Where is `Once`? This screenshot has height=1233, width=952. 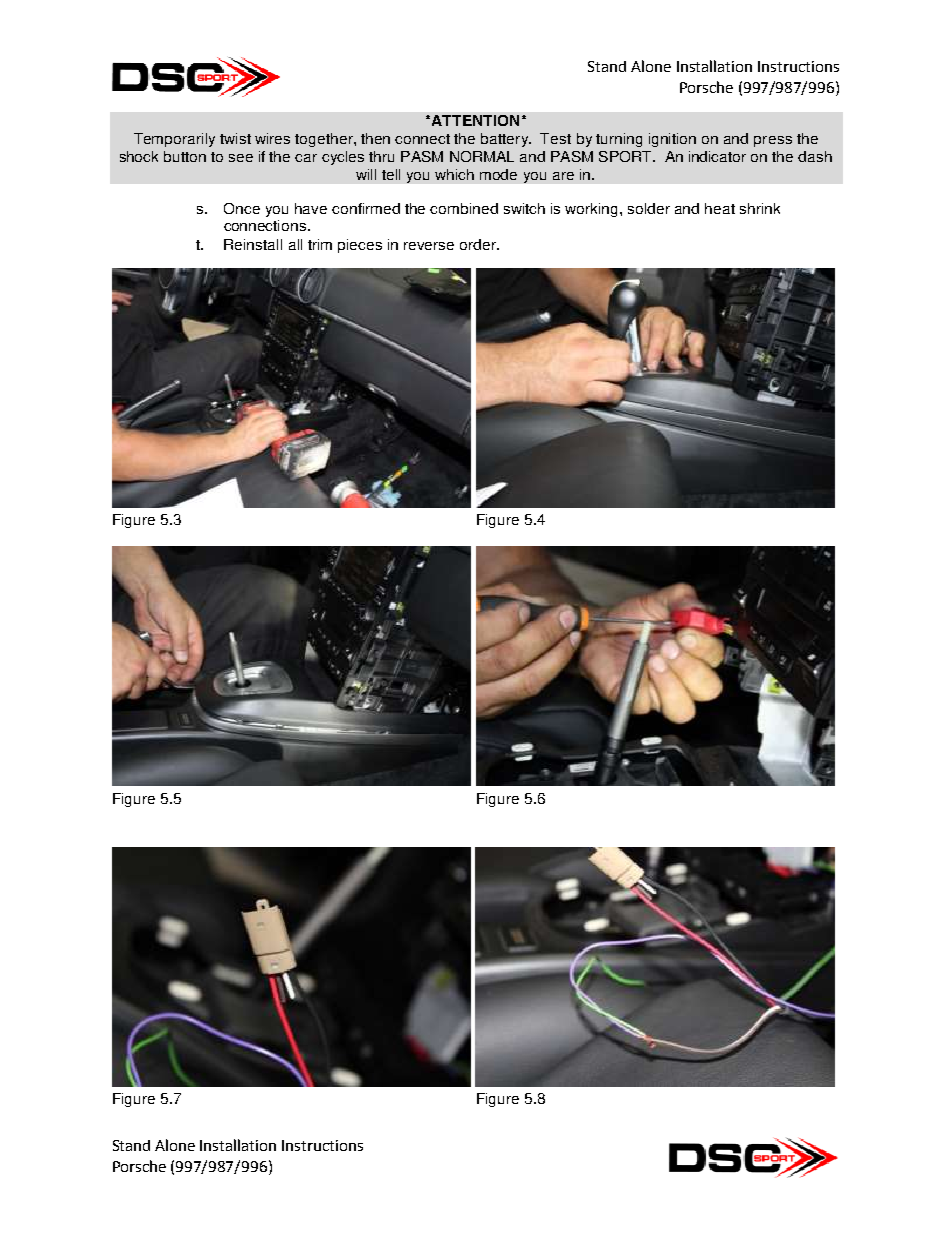 Once is located at coordinates (242, 208).
